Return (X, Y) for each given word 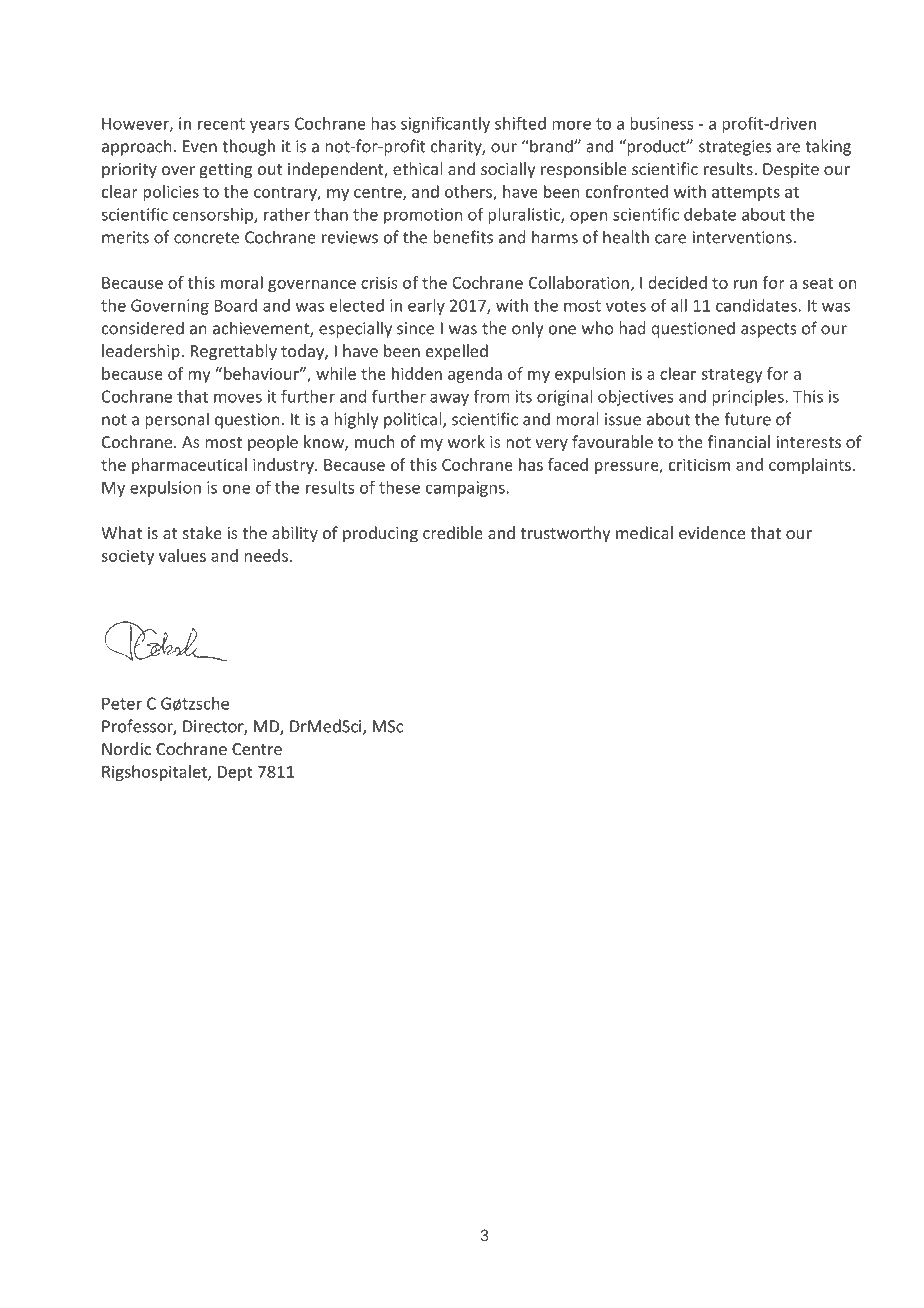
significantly (445, 124)
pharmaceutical (189, 466)
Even (200, 146)
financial (739, 441)
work (466, 441)
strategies (735, 148)
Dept (235, 773)
